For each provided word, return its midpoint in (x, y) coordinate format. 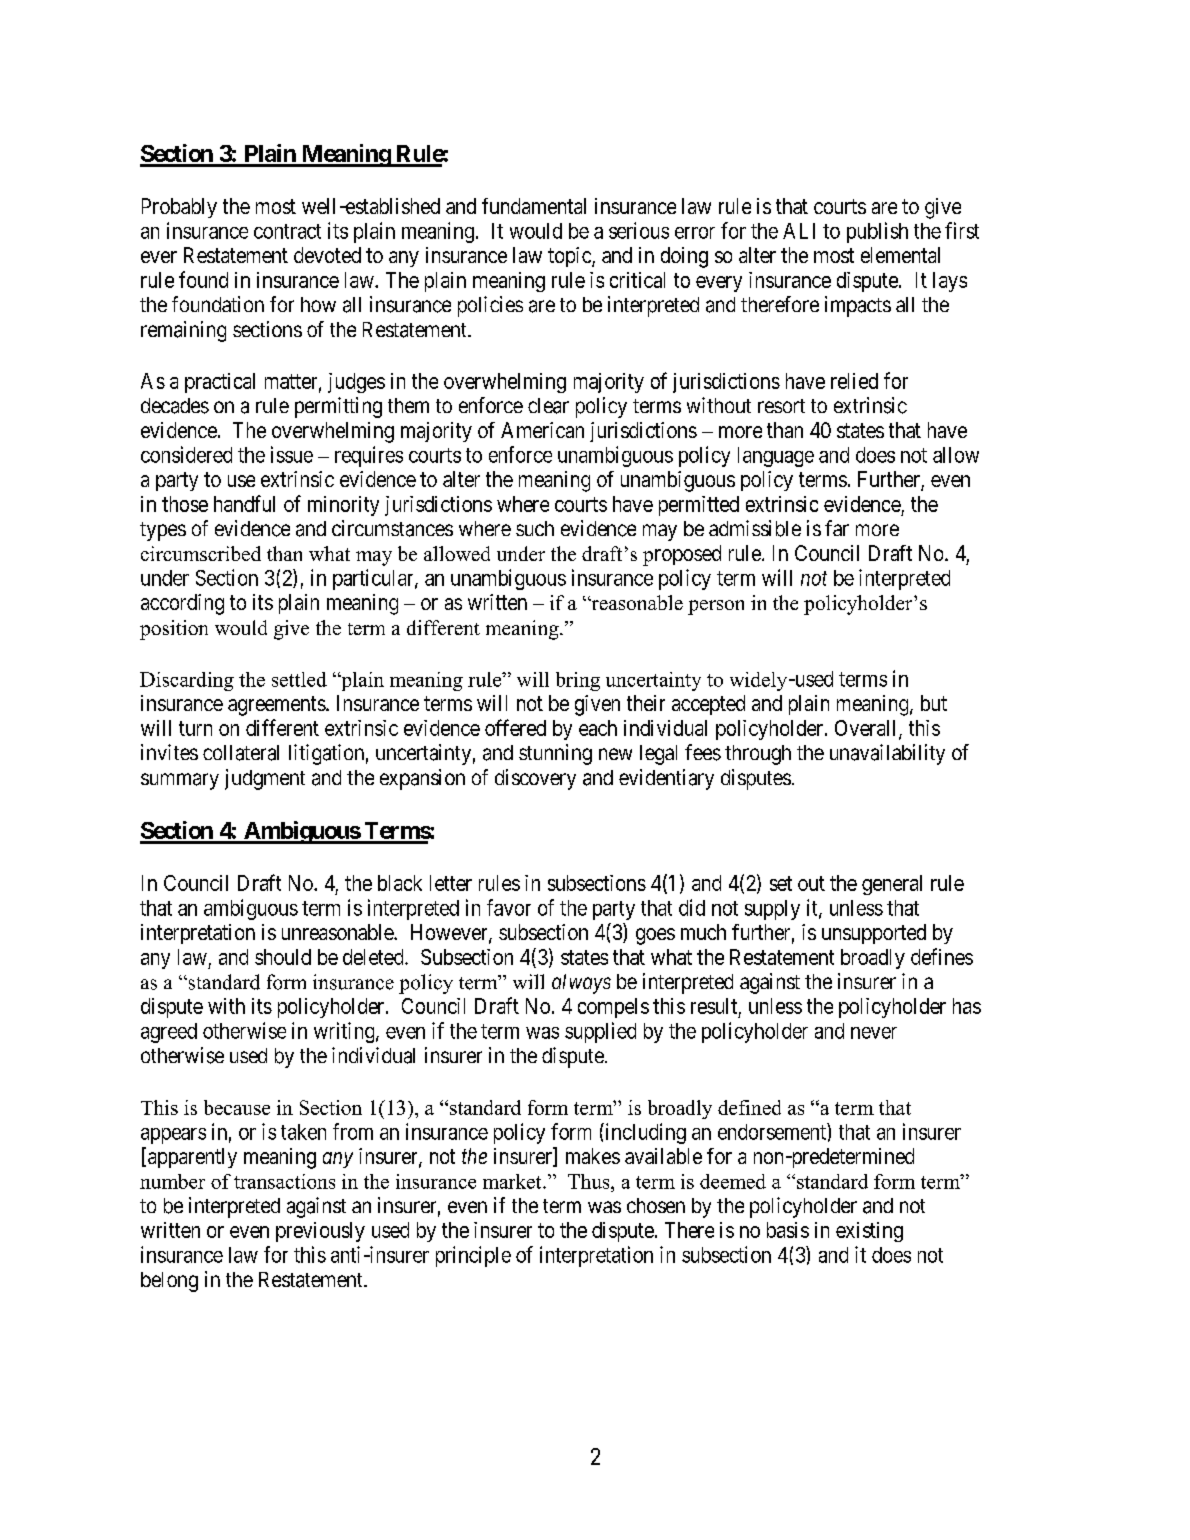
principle (473, 1256)
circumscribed (201, 553)
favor (509, 907)
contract (287, 231)
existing (869, 1232)
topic (570, 257)
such (535, 528)
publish (877, 232)
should (283, 957)
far (837, 528)
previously (320, 1232)
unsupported (874, 934)
